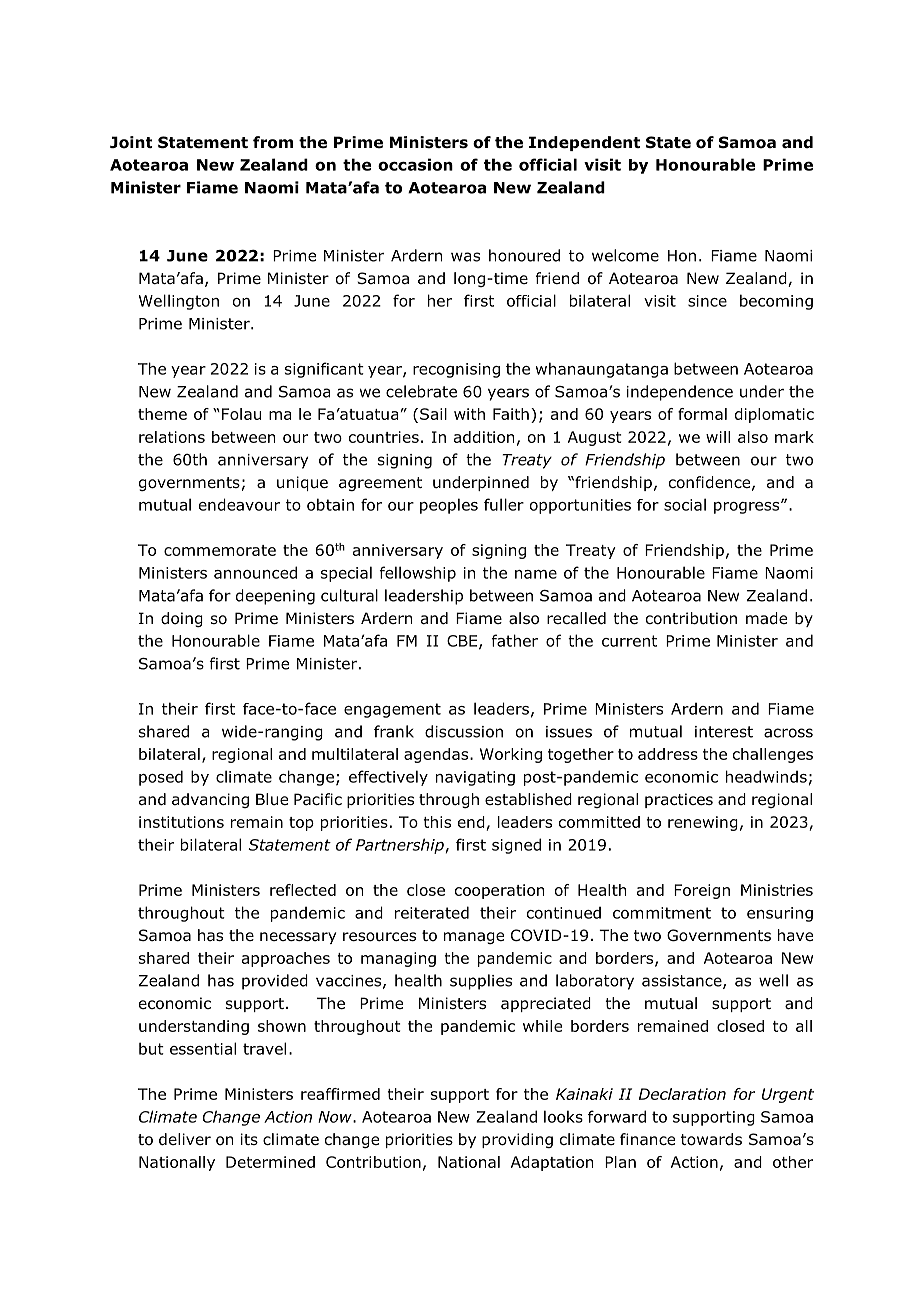 The height and width of the screenshot is (1308, 924). What do you see at coordinates (517, 1140) in the screenshot?
I see `providing` at bounding box center [517, 1140].
